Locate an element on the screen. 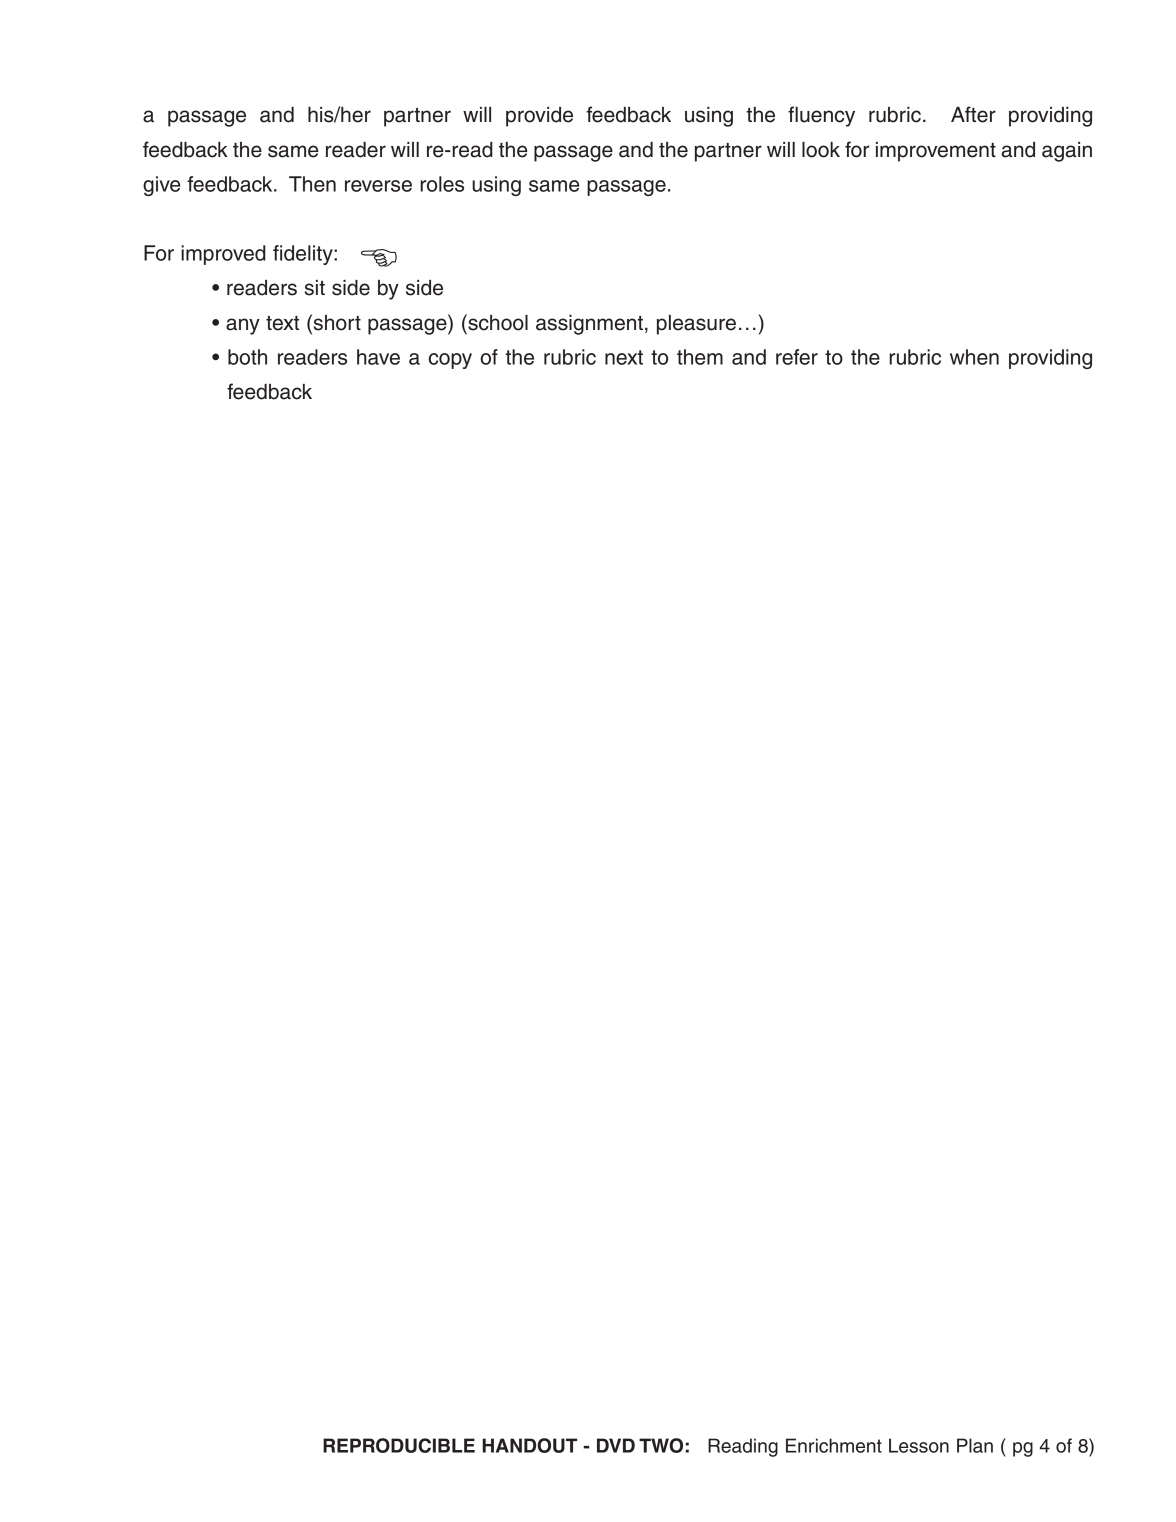  REPRODUCIBLE is located at coordinates (399, 1445).
